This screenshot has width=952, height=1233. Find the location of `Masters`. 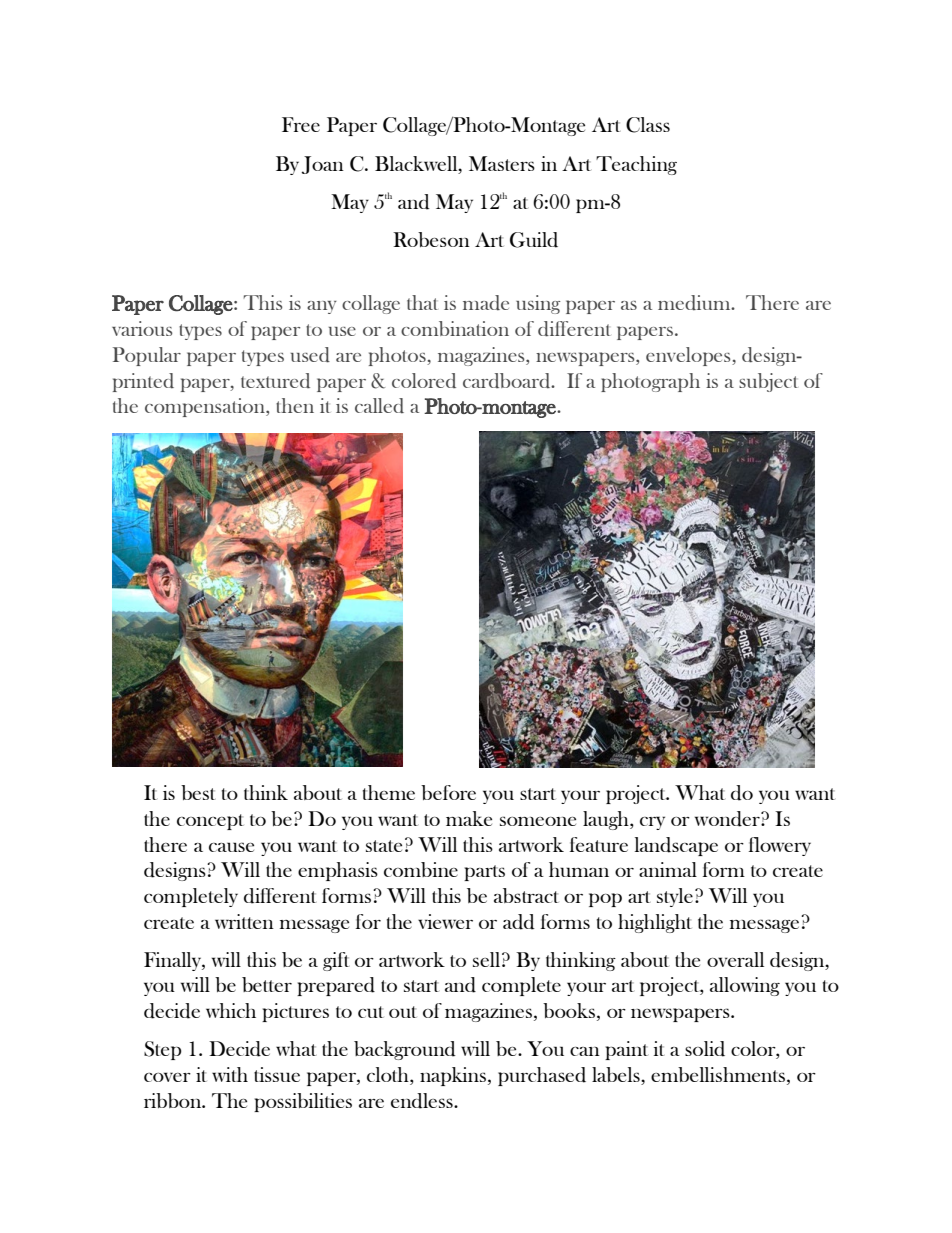

Masters is located at coordinates (502, 163).
